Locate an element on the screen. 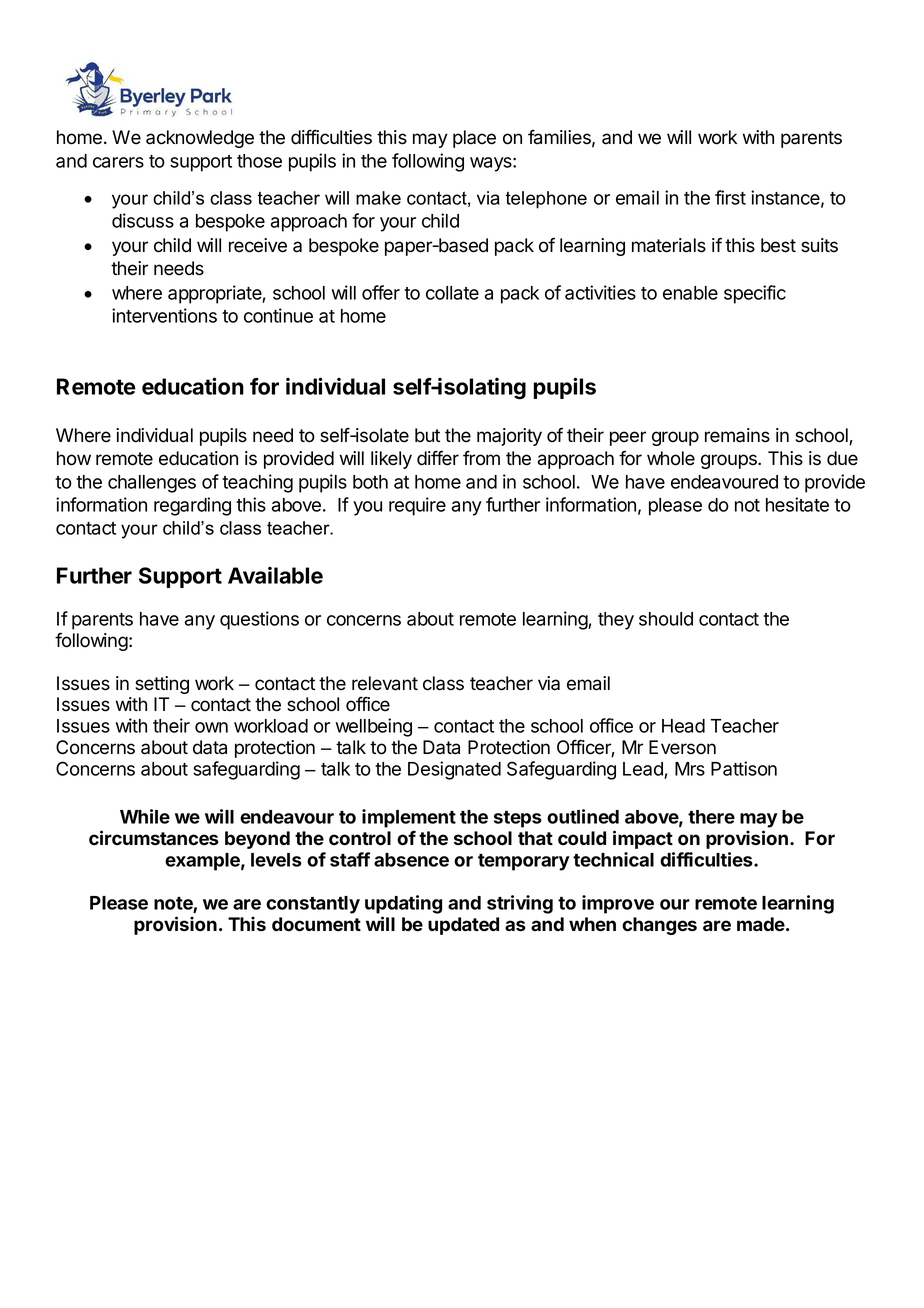 The image size is (924, 1308). first is located at coordinates (730, 197).
